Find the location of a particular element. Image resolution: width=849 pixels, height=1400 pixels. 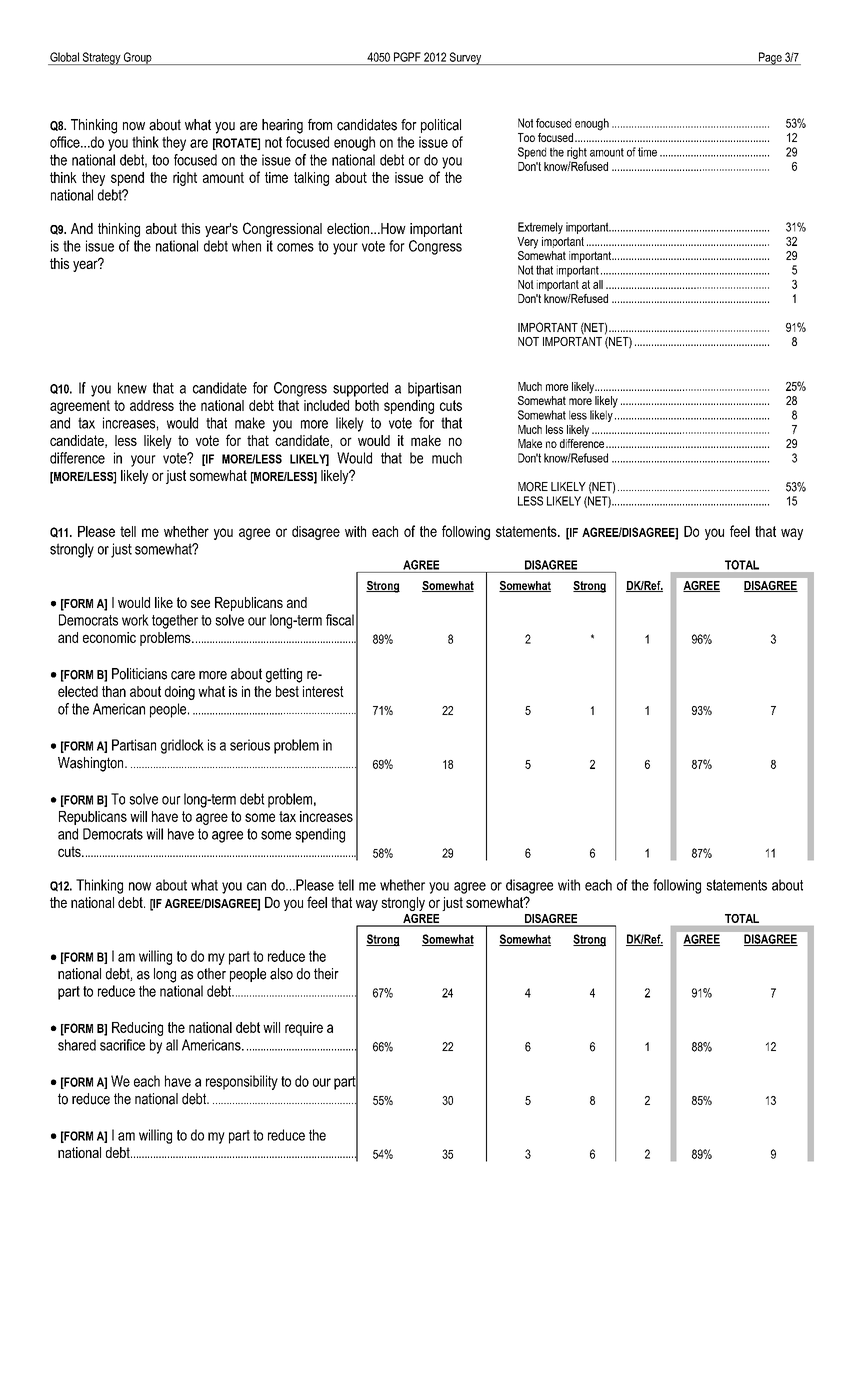

both is located at coordinates (367, 405).
